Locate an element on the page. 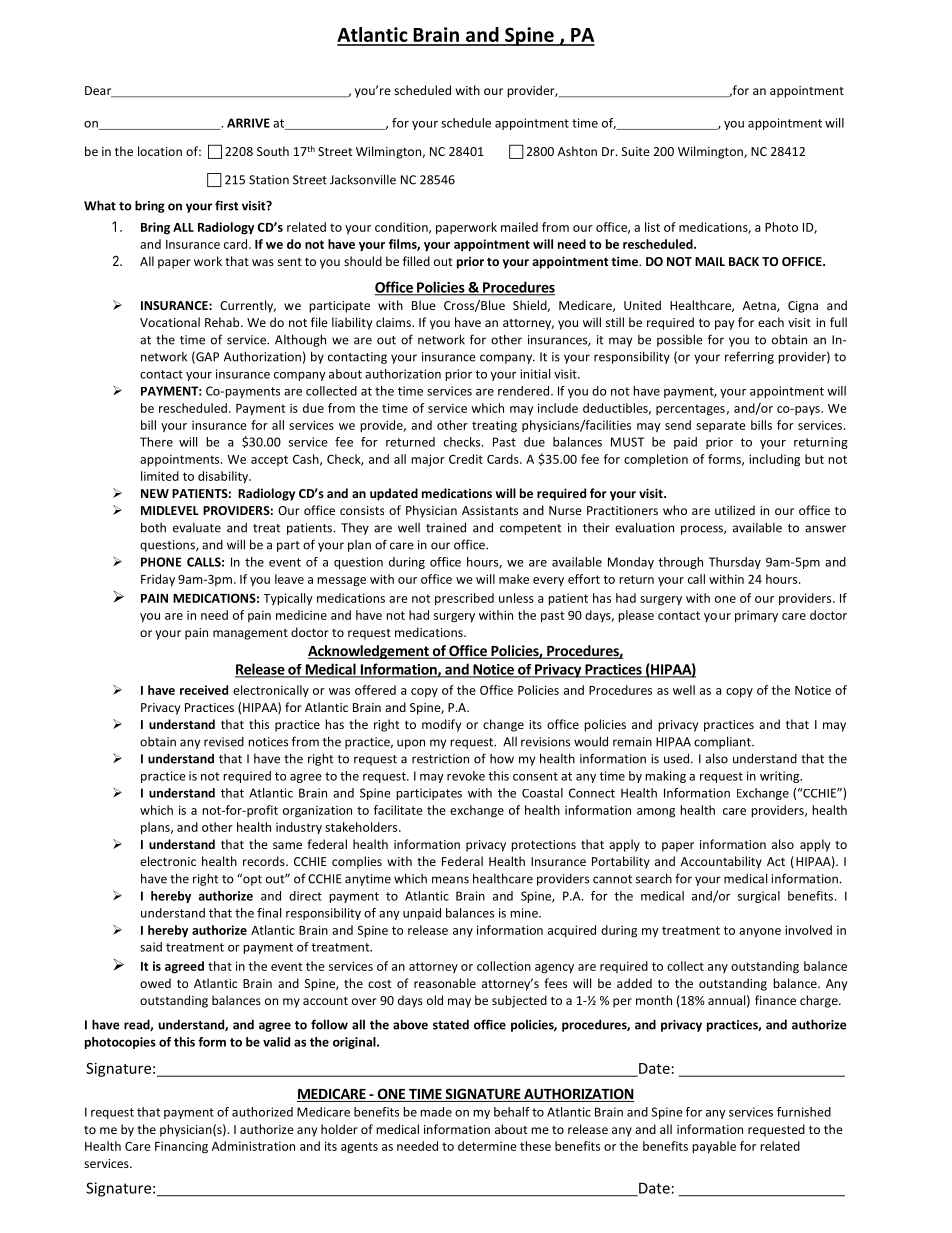 The width and height of the document is (952, 1233). Suite is located at coordinates (636, 151).
